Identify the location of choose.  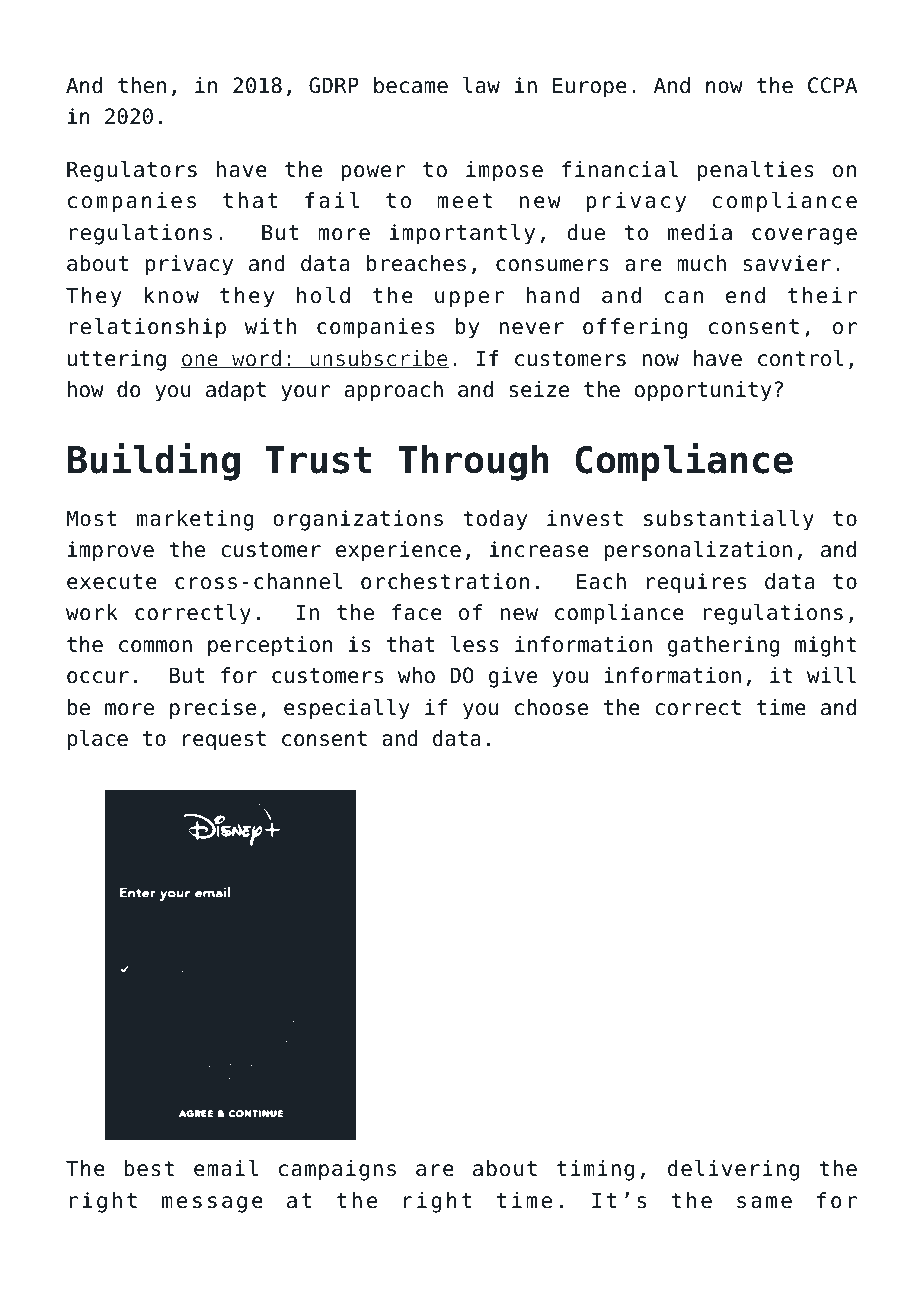
(551, 707).
